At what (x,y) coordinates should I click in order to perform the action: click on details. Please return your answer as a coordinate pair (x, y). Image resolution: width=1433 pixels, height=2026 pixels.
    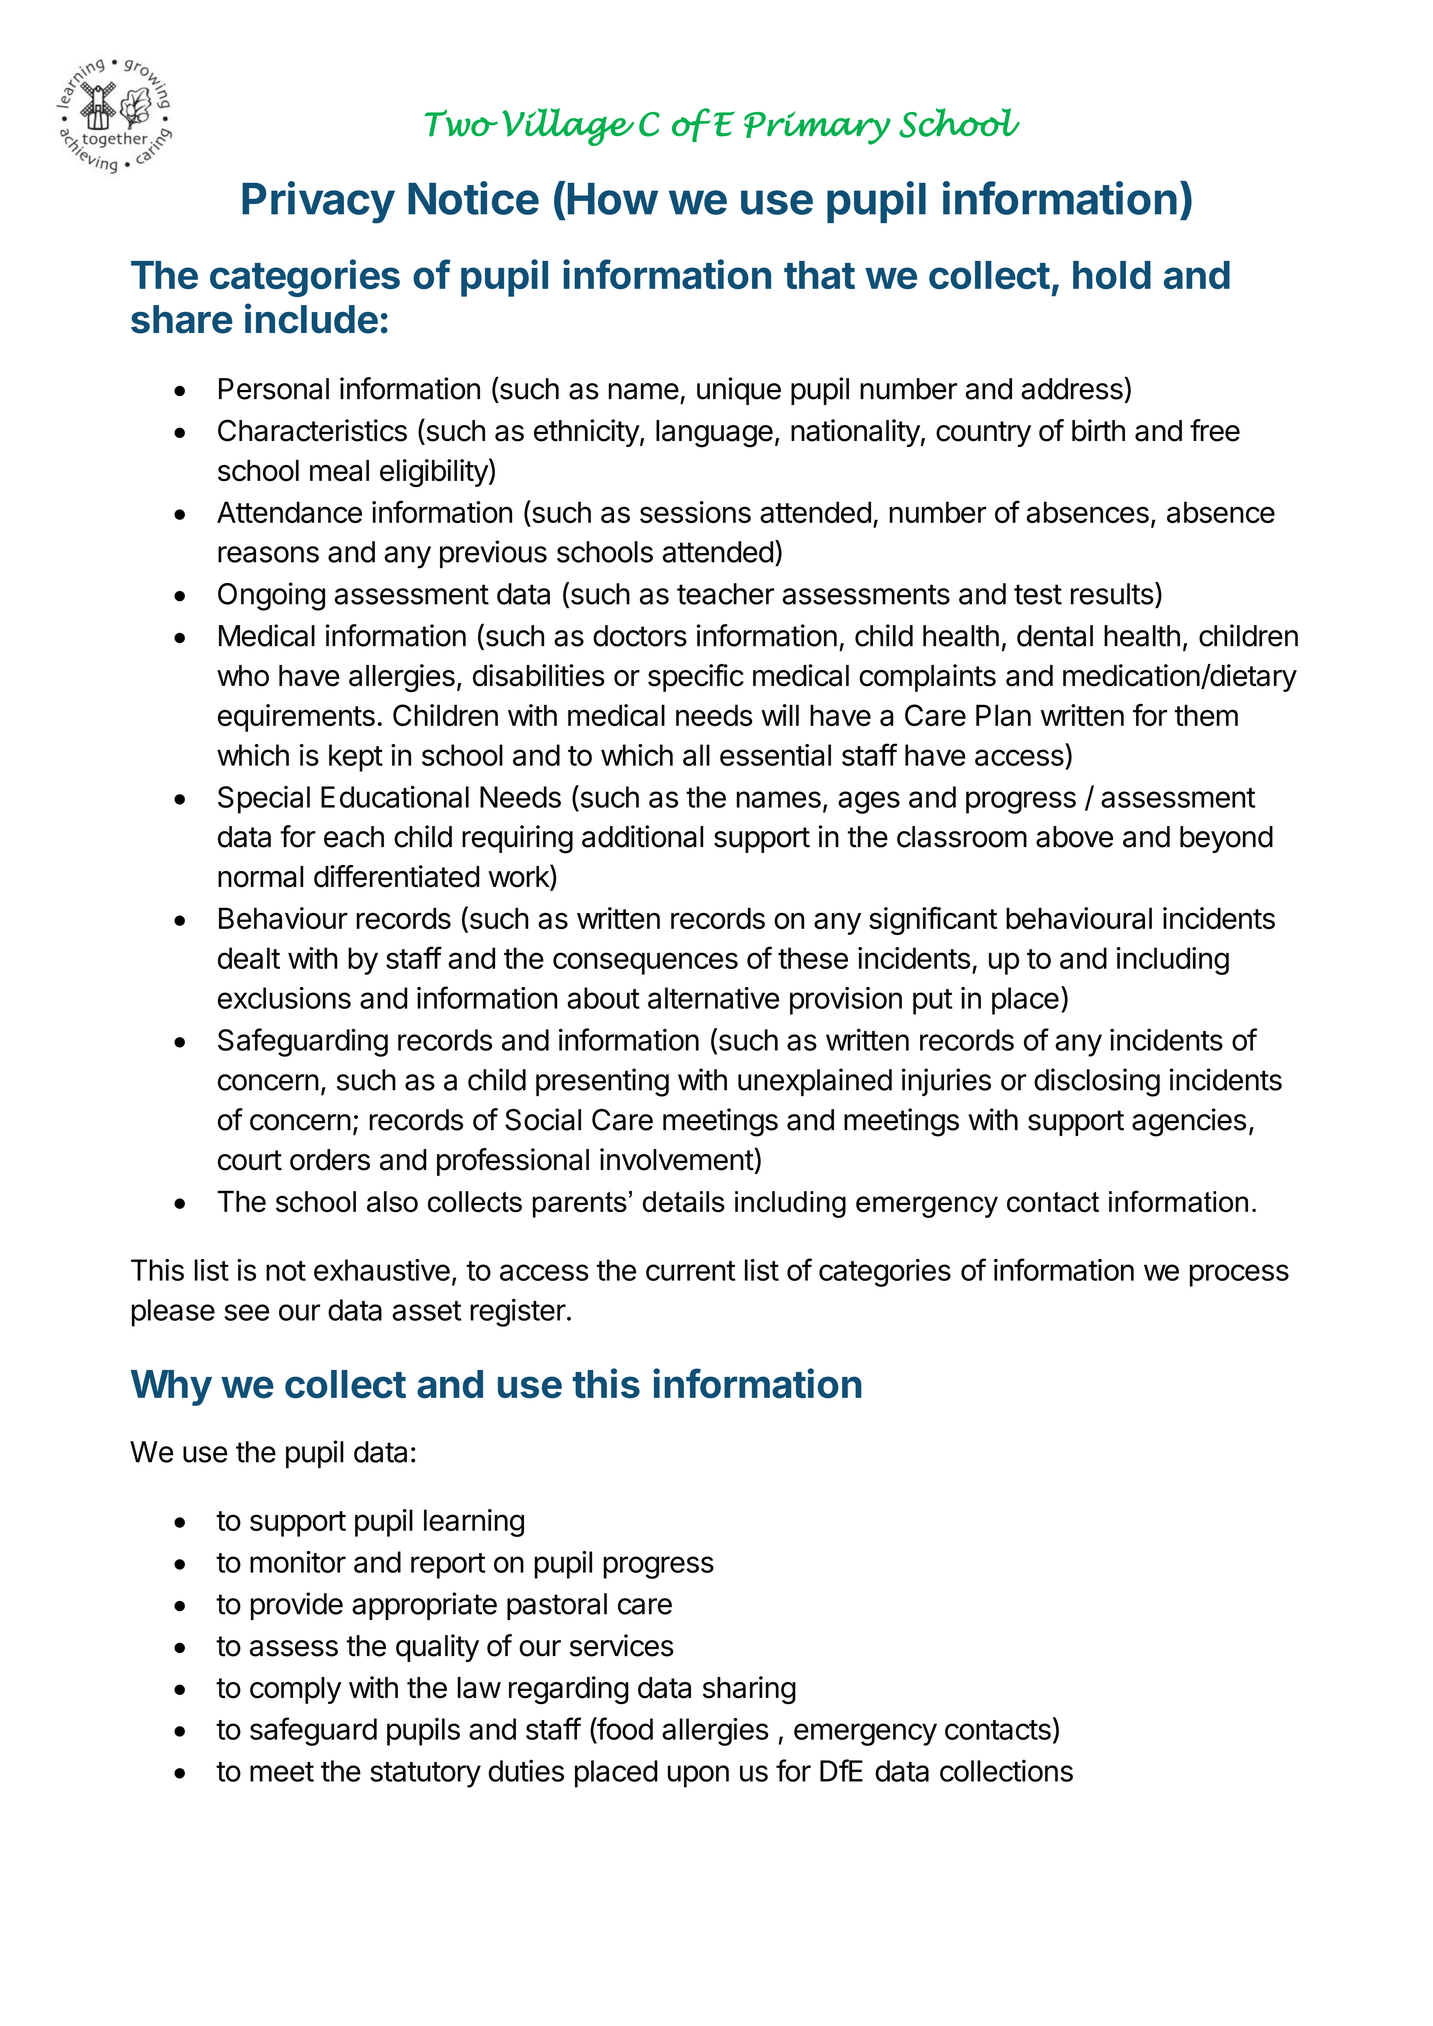
    Looking at the image, I should click on (684, 1201).
